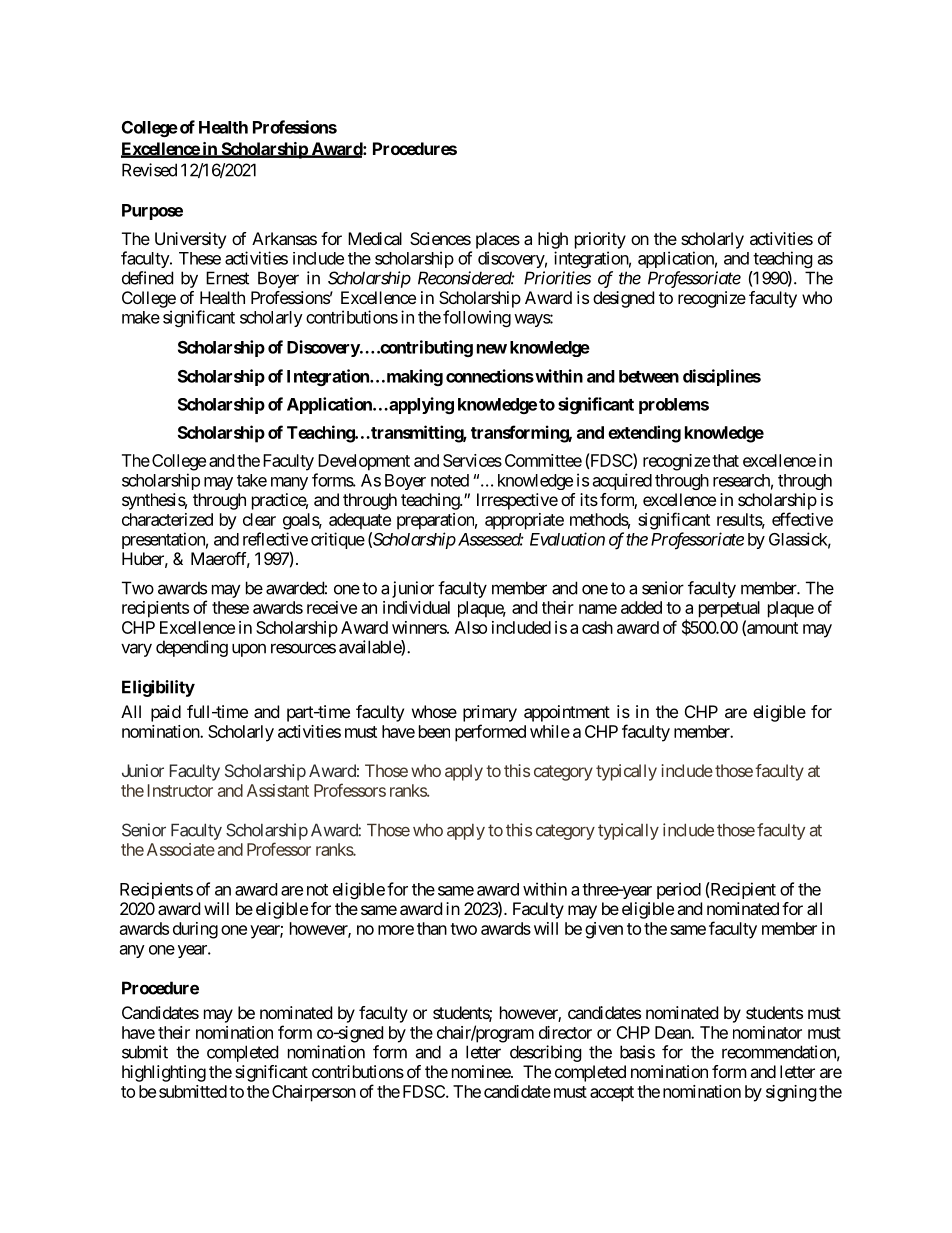 The width and height of the document is (952, 1233). I want to click on than, so click(432, 928).
